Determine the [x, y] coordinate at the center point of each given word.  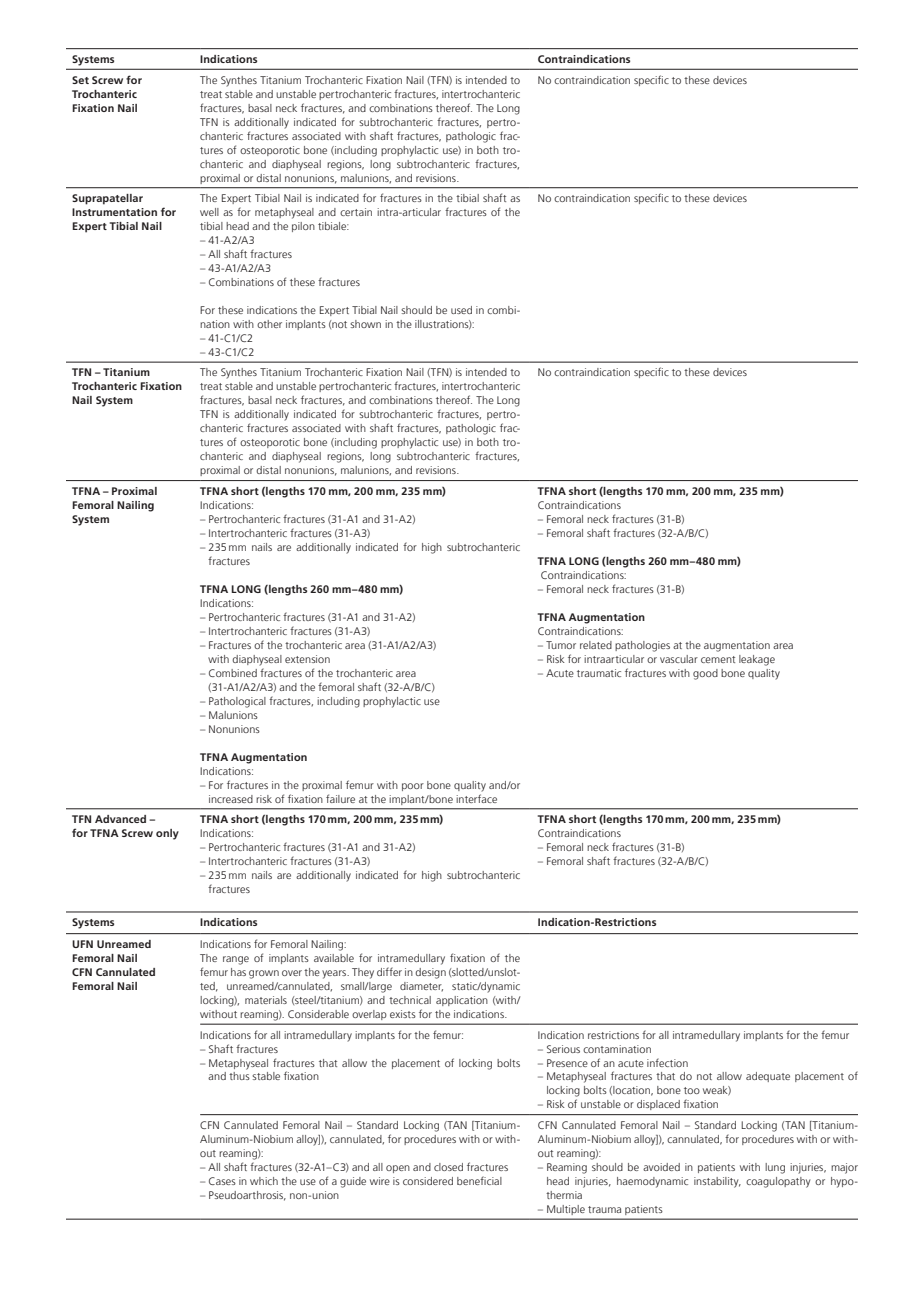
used [461, 310]
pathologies [642, 646]
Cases [222, 1181]
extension [307, 659]
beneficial [479, 1180]
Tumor [561, 645]
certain [356, 212]
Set [80, 80]
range [236, 960]
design [430, 973]
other [269, 324]
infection [667, 1062]
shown [365, 324]
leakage [757, 660]
